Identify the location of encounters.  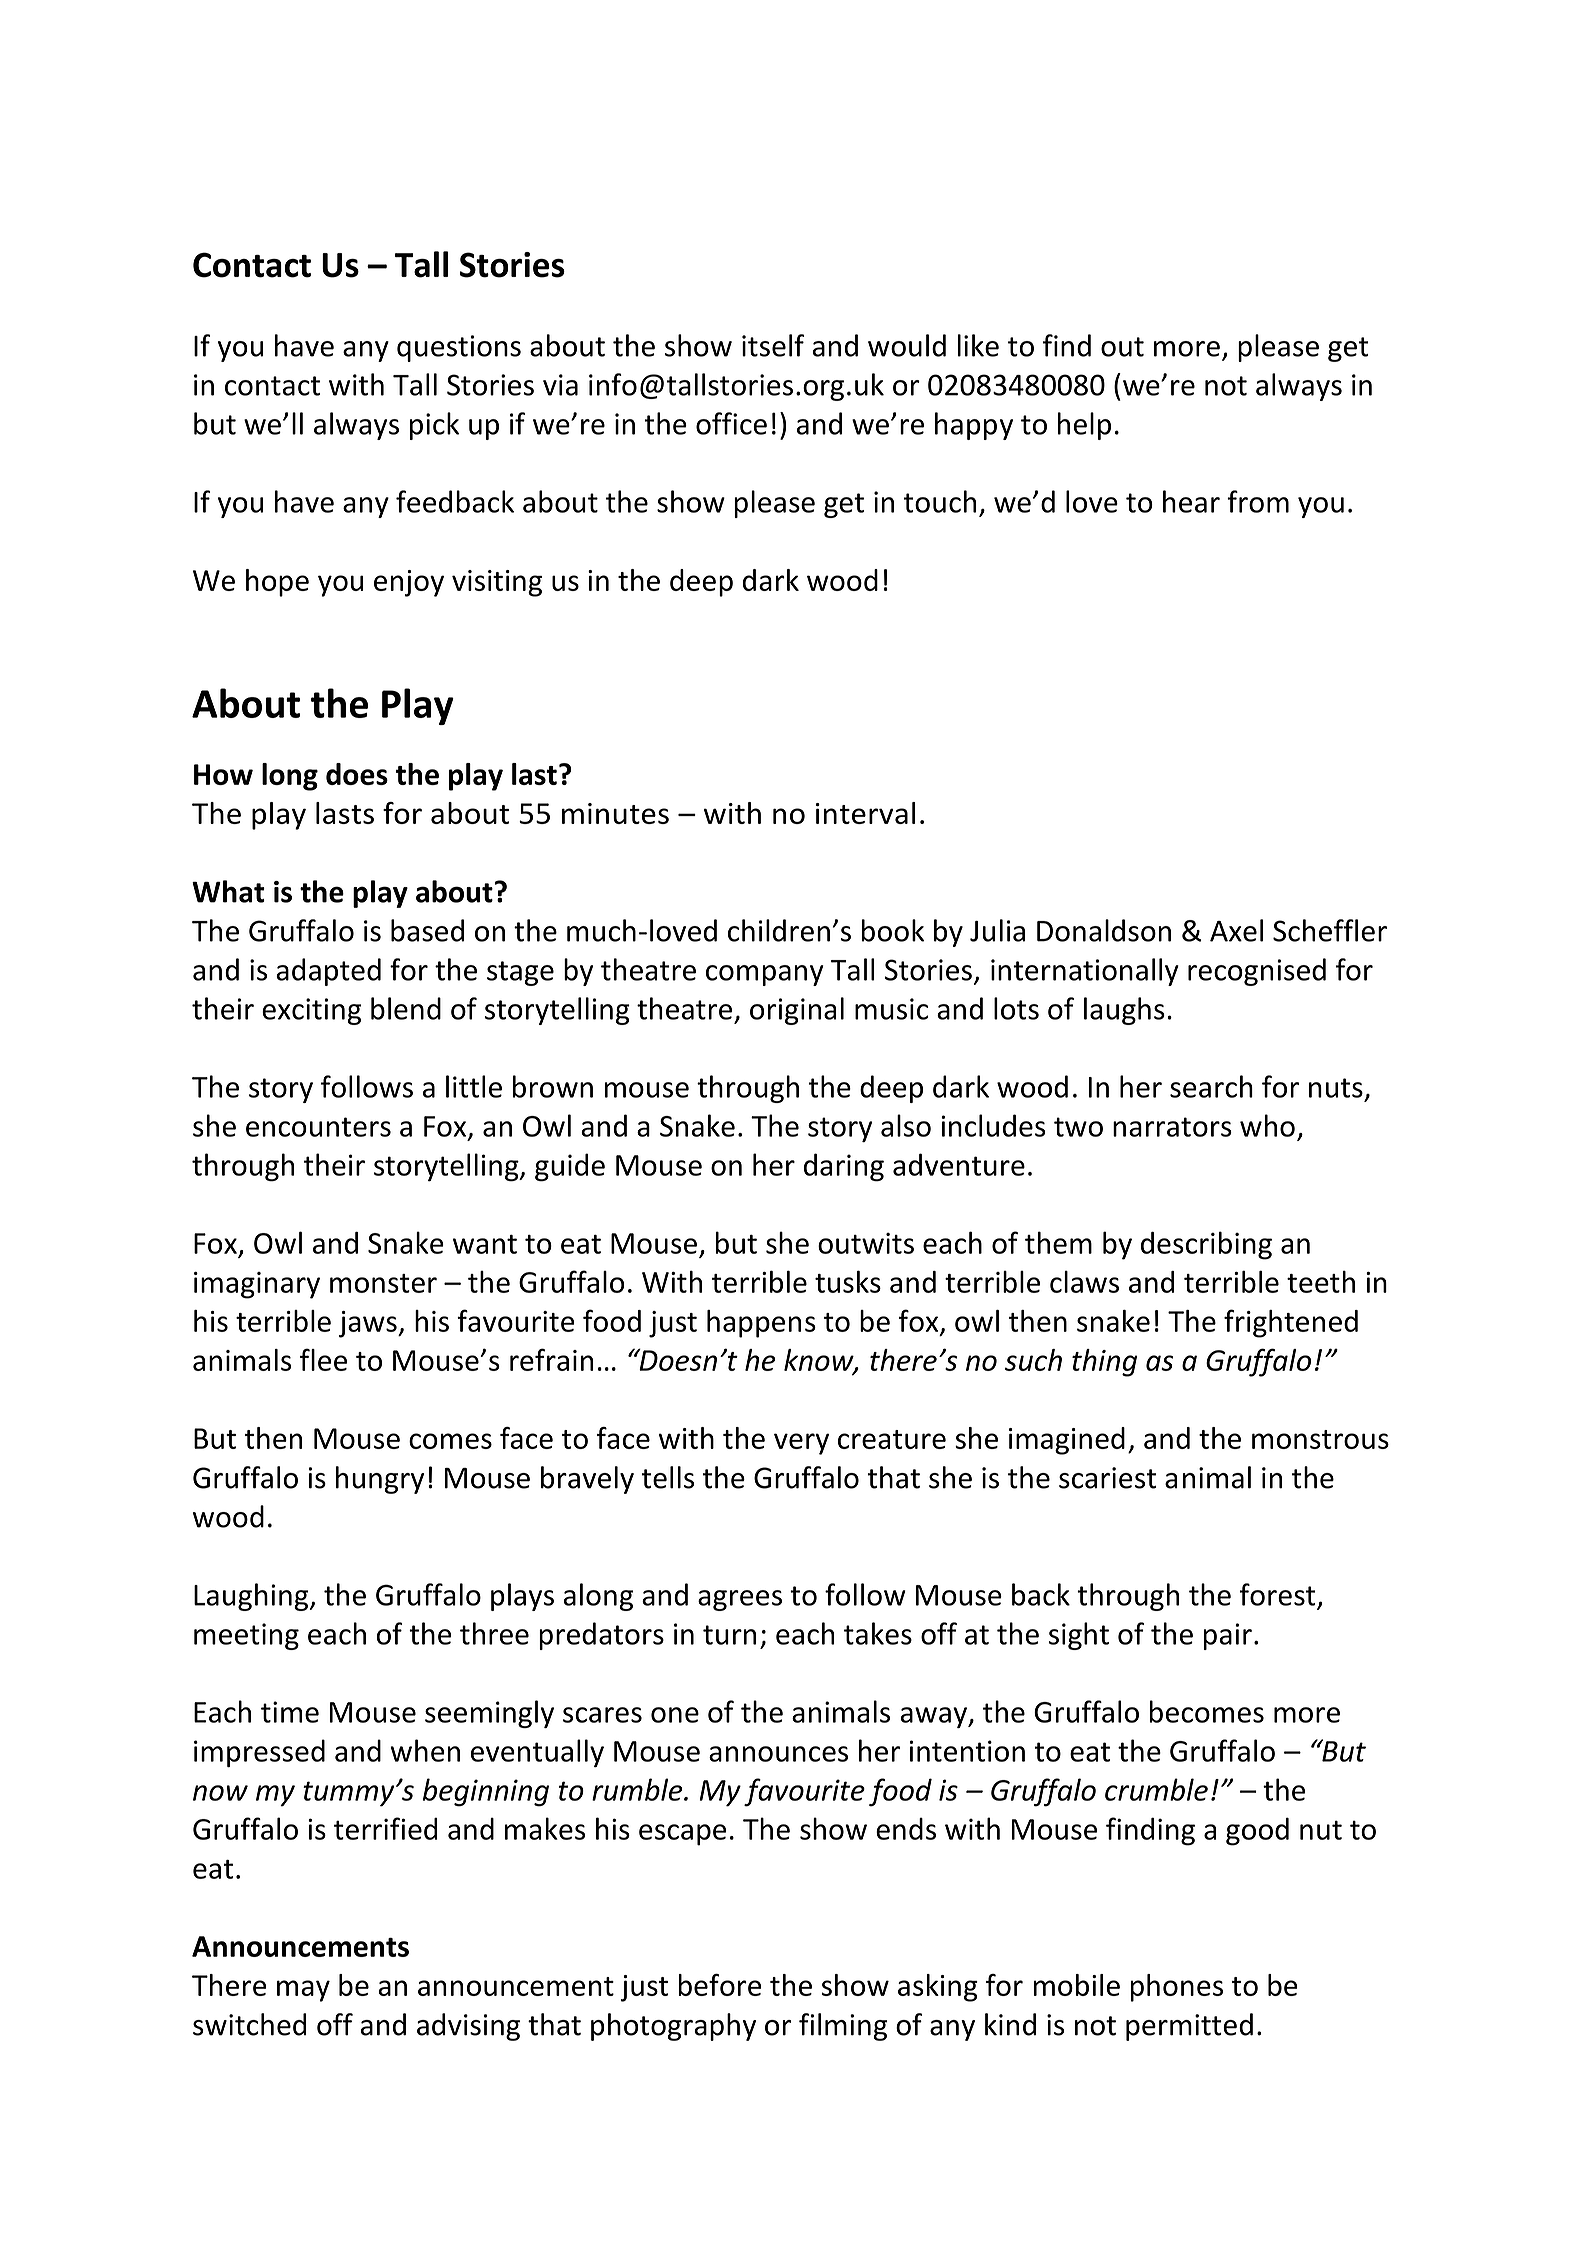
(318, 1127).
